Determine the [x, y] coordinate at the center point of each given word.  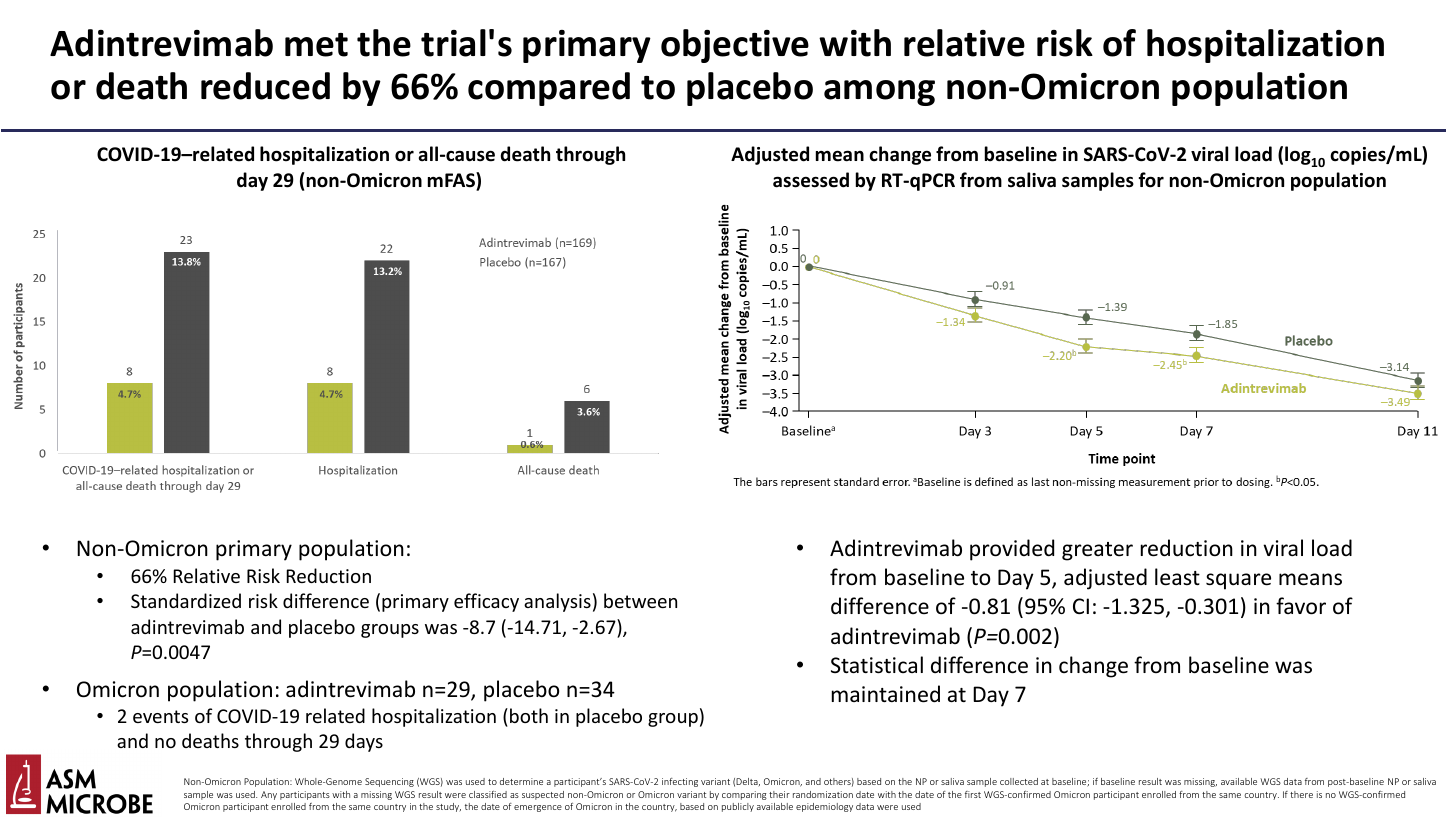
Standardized [186, 600]
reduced [265, 86]
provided [1012, 550]
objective [735, 46]
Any [269, 795]
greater [1097, 551]
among [879, 93]
